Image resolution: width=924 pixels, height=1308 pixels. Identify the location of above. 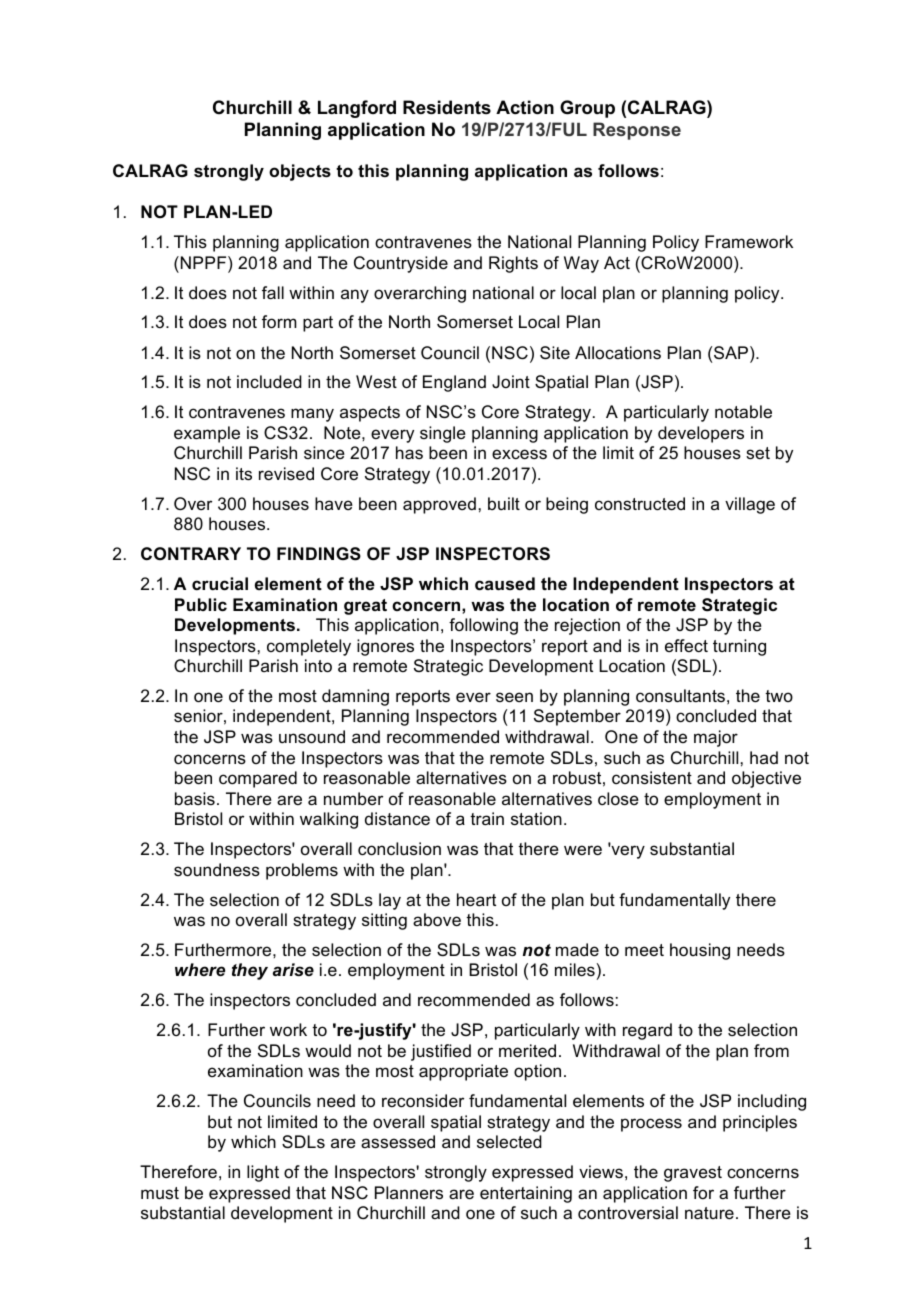
(437, 920).
